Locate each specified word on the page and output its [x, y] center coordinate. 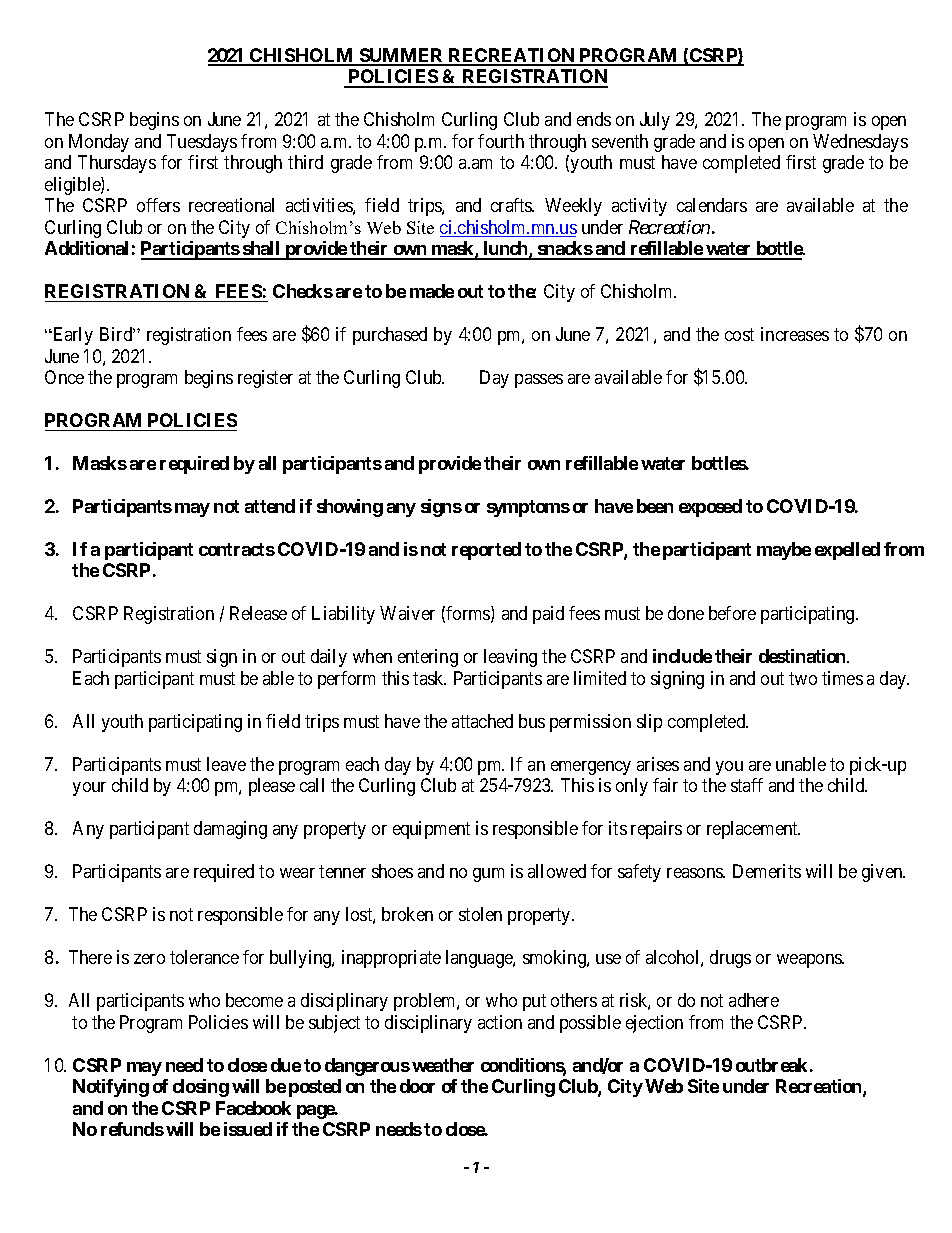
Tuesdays [202, 143]
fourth [501, 141]
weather [443, 1065]
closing [201, 1088]
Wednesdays [860, 143]
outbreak [771, 1065]
